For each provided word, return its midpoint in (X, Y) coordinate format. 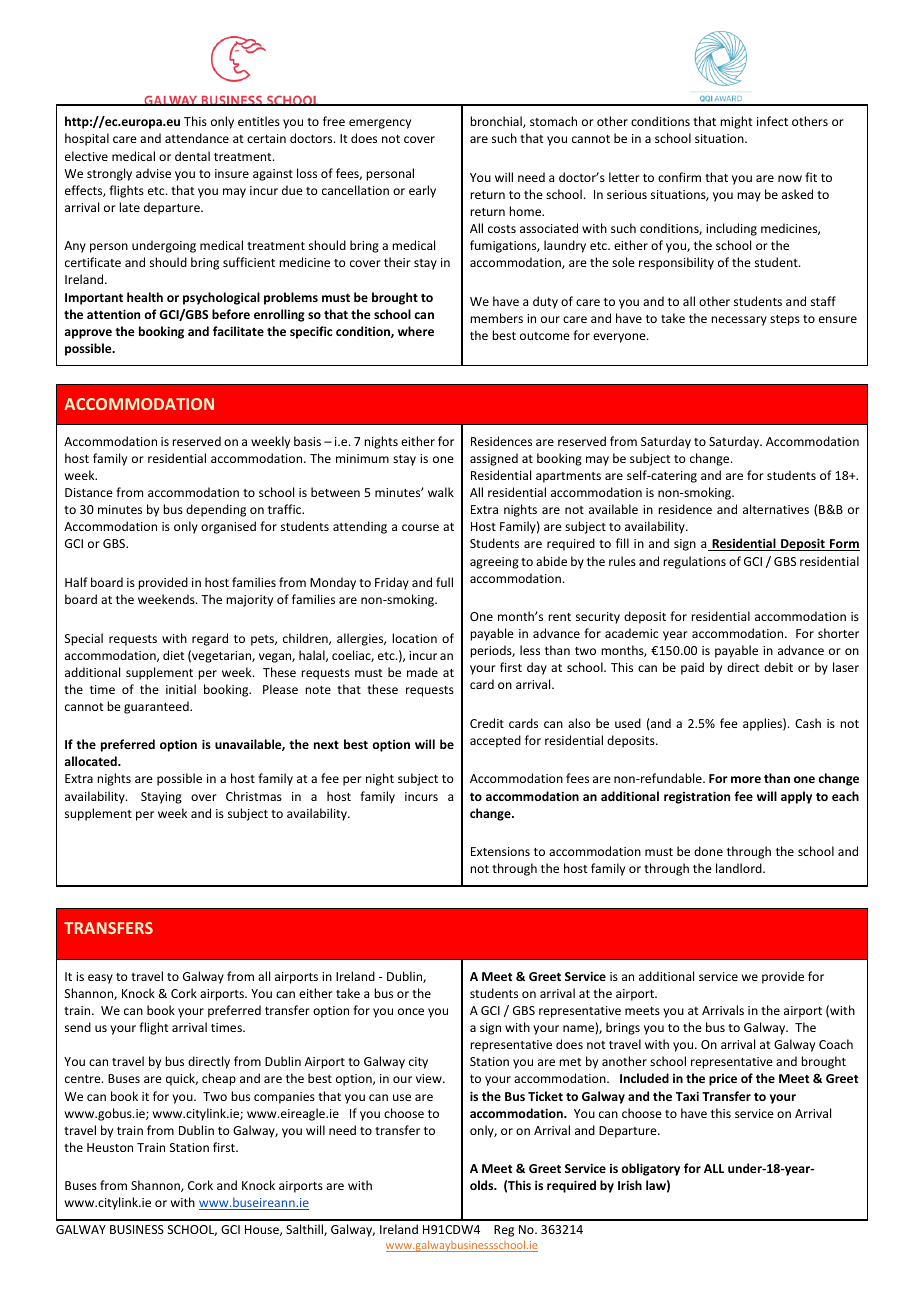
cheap (219, 1079)
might (736, 122)
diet (173, 655)
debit (778, 667)
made (422, 672)
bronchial (497, 122)
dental (192, 156)
